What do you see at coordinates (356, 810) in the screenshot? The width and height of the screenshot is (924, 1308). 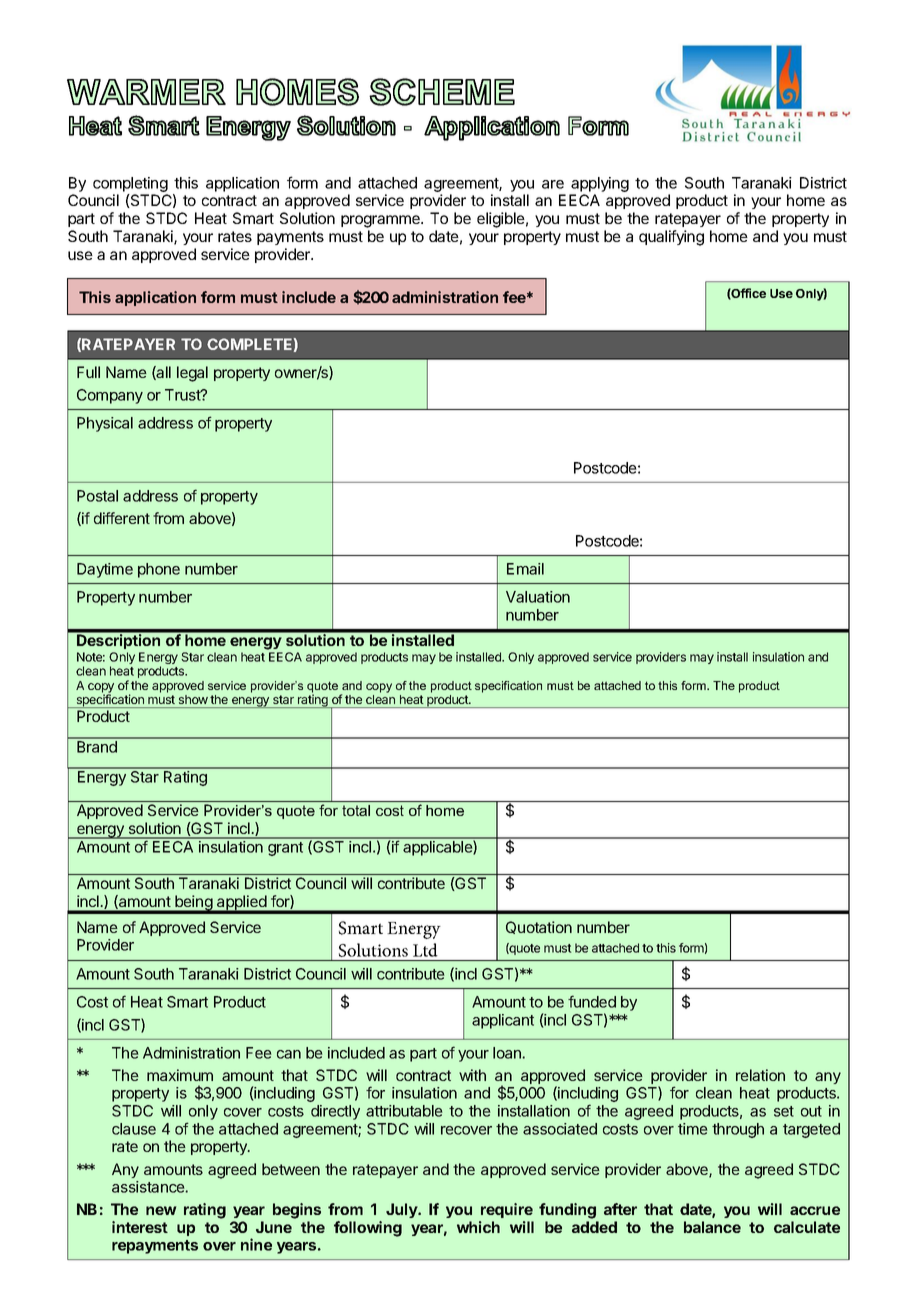 I see `total` at bounding box center [356, 810].
